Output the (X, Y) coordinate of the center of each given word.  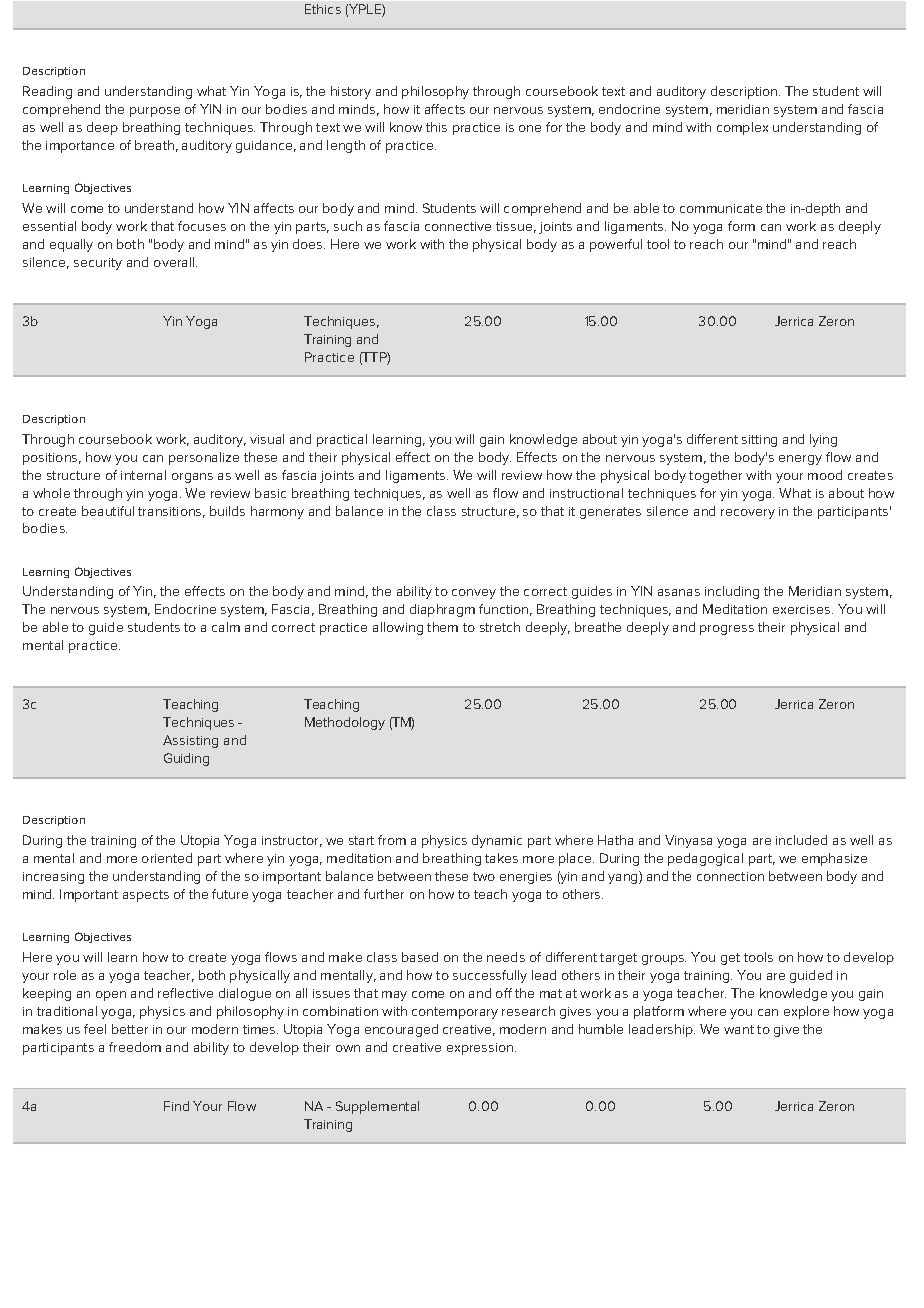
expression (481, 1049)
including (732, 592)
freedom (135, 1047)
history (351, 92)
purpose (155, 112)
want (739, 1029)
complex (742, 128)
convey (474, 594)
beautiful (108, 511)
